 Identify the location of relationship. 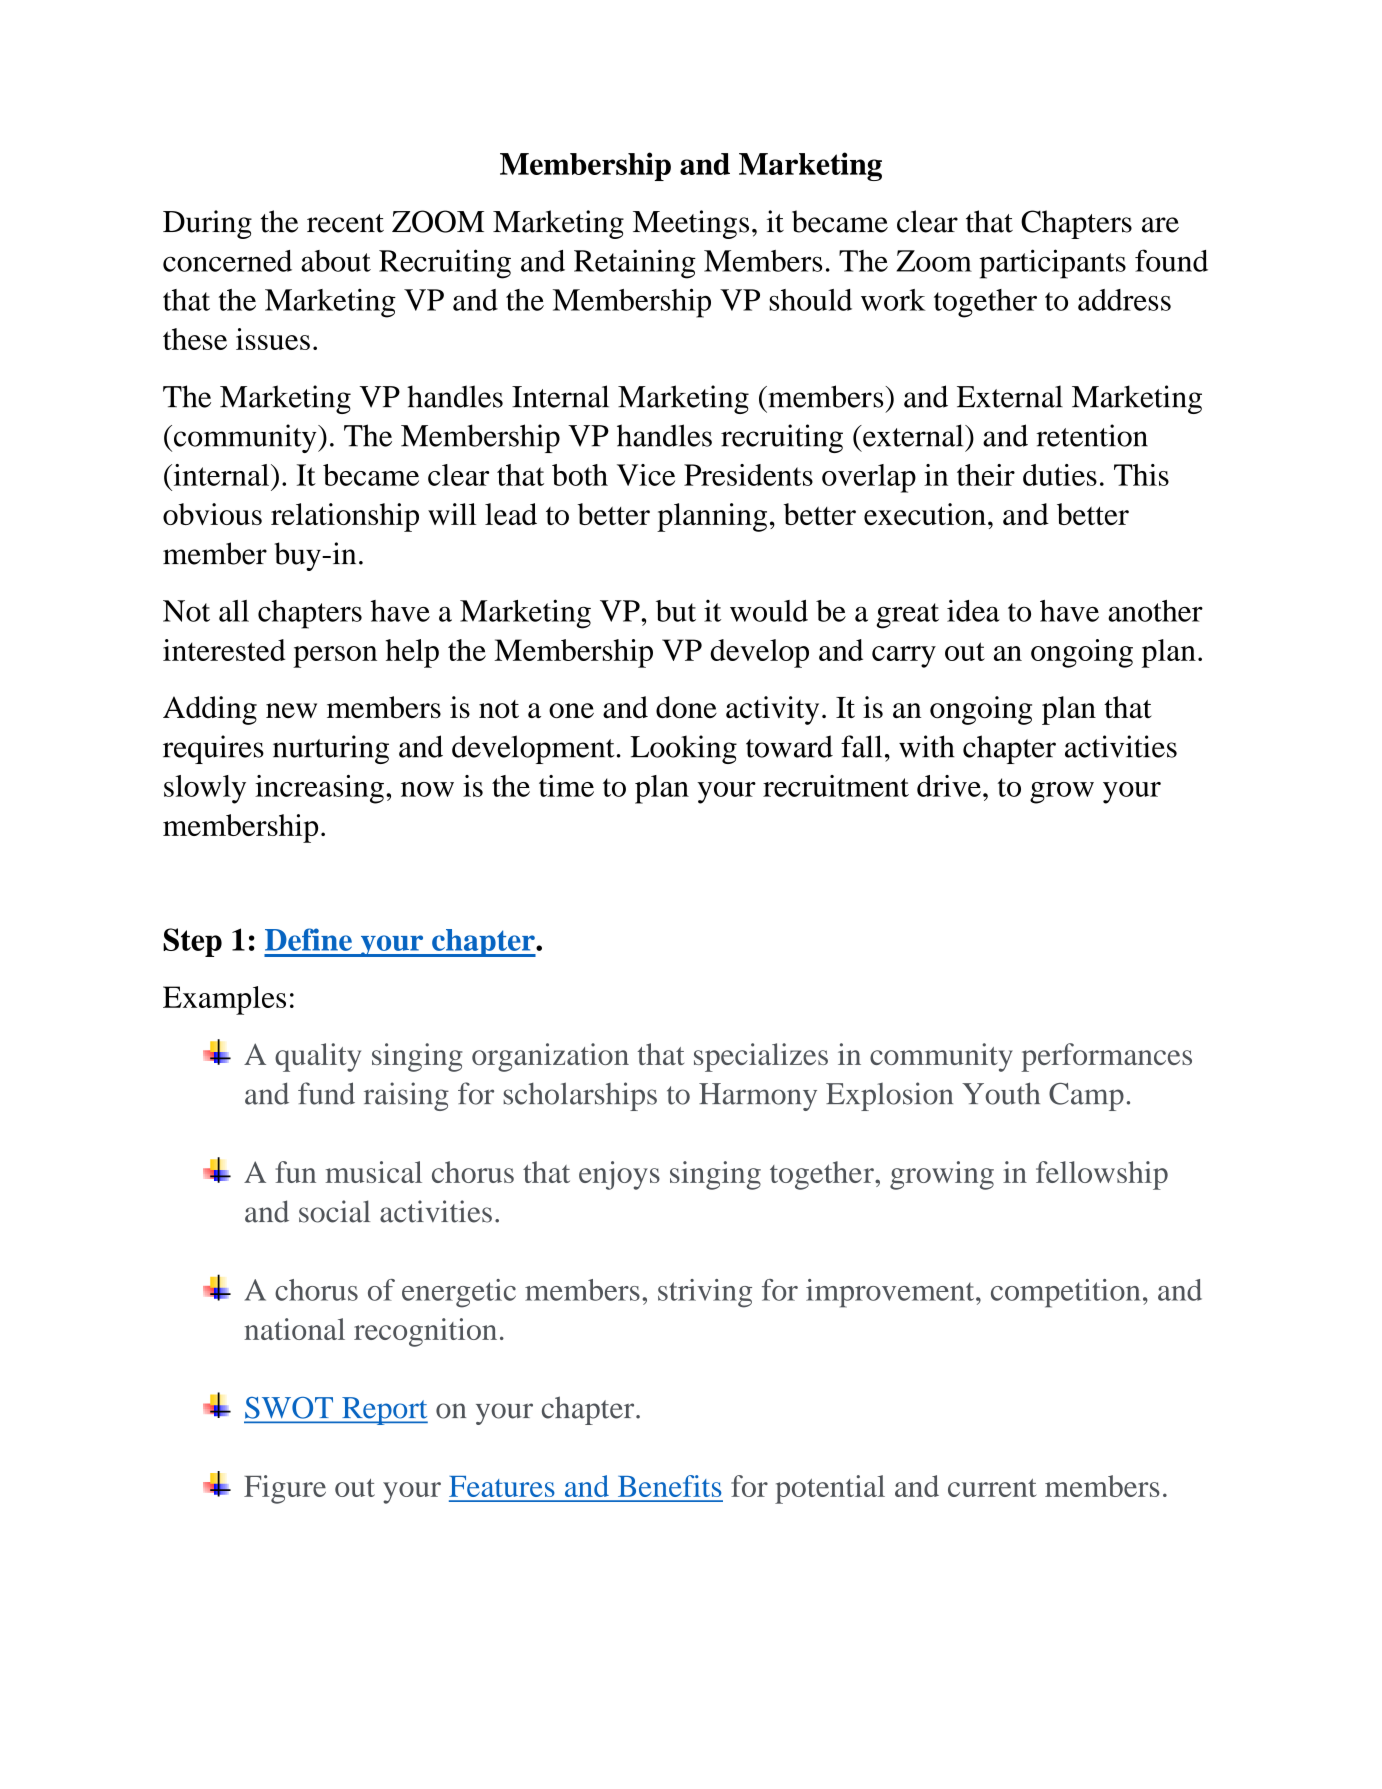
(345, 517).
